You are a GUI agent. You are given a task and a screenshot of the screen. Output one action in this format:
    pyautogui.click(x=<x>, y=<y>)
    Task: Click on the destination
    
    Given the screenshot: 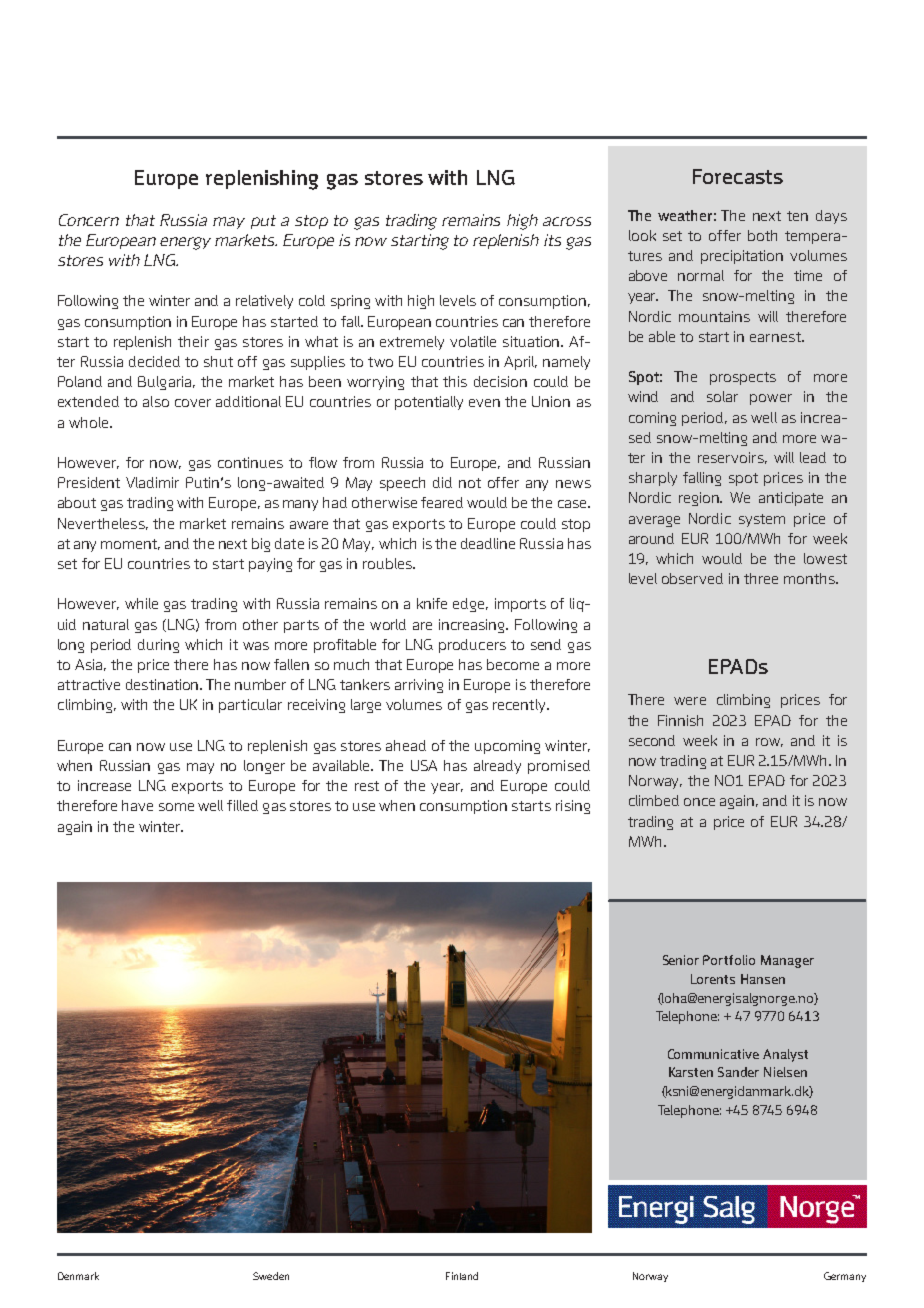 What is the action you would take?
    pyautogui.click(x=163, y=684)
